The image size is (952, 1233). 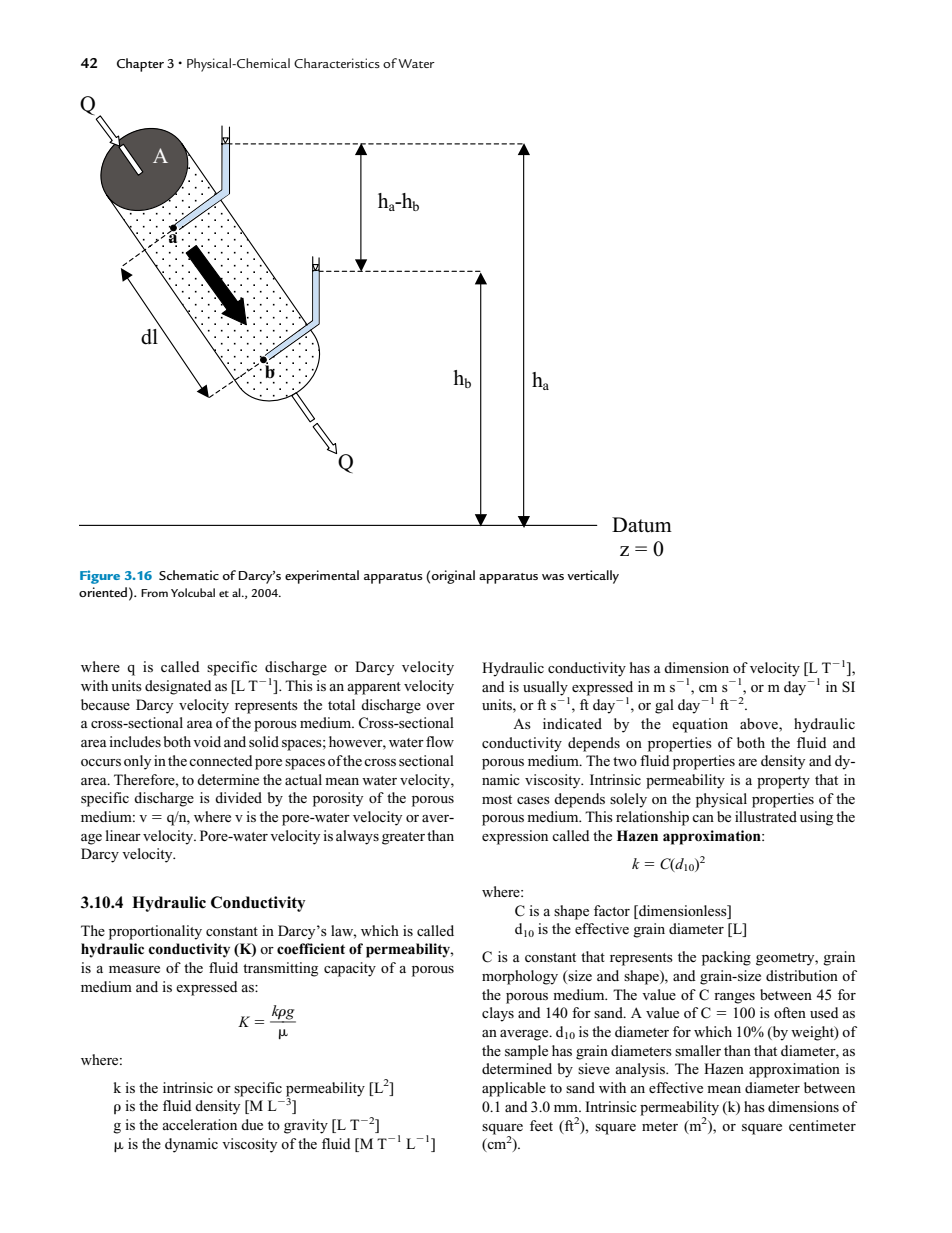 What do you see at coordinates (553, 577) in the screenshot?
I see `was` at bounding box center [553, 577].
